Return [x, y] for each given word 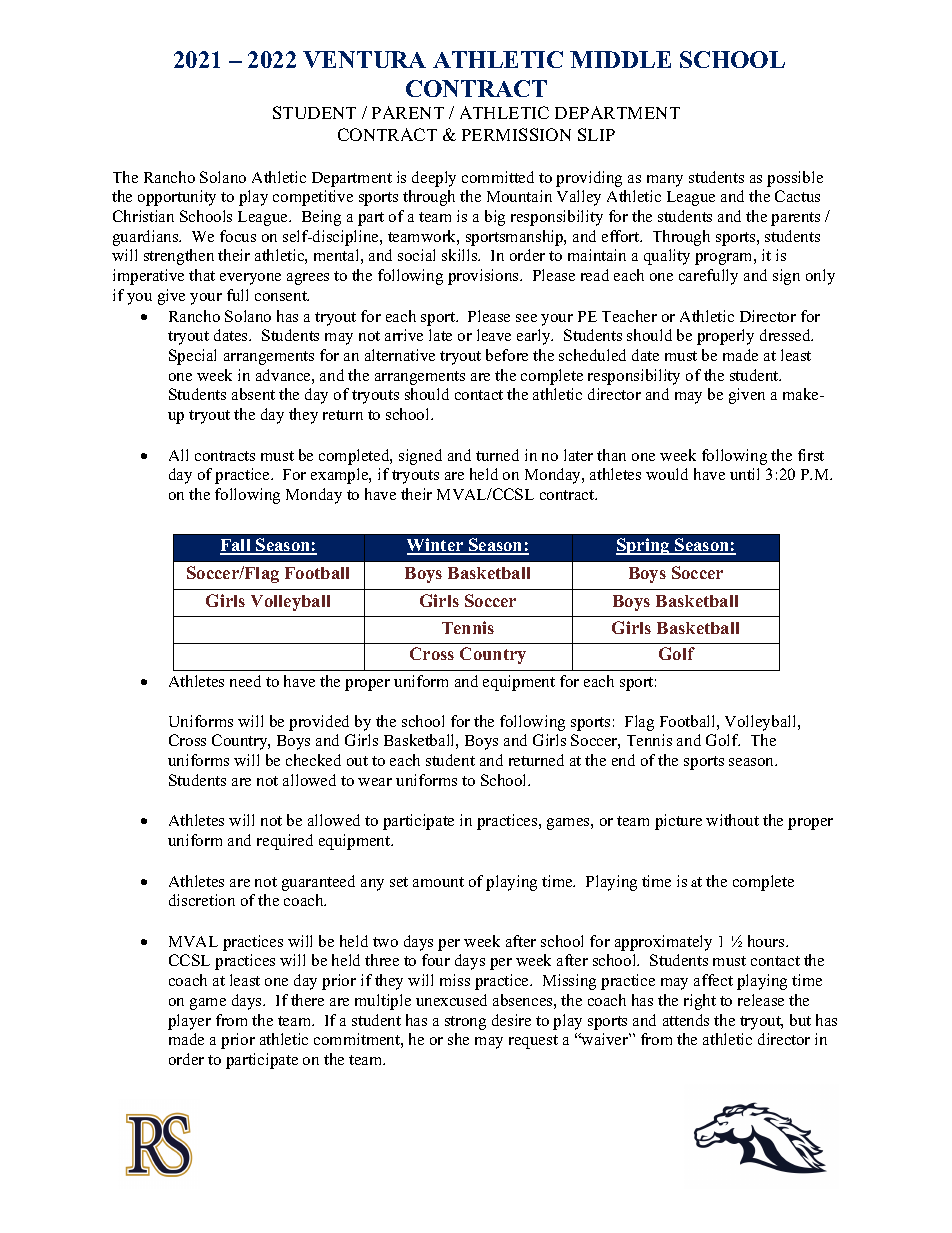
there [307, 1000]
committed [498, 177]
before [507, 355]
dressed [786, 335]
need [245, 681]
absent [253, 394]
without [732, 820]
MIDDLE [620, 59]
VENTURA [364, 59]
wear [375, 782]
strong [465, 1023]
